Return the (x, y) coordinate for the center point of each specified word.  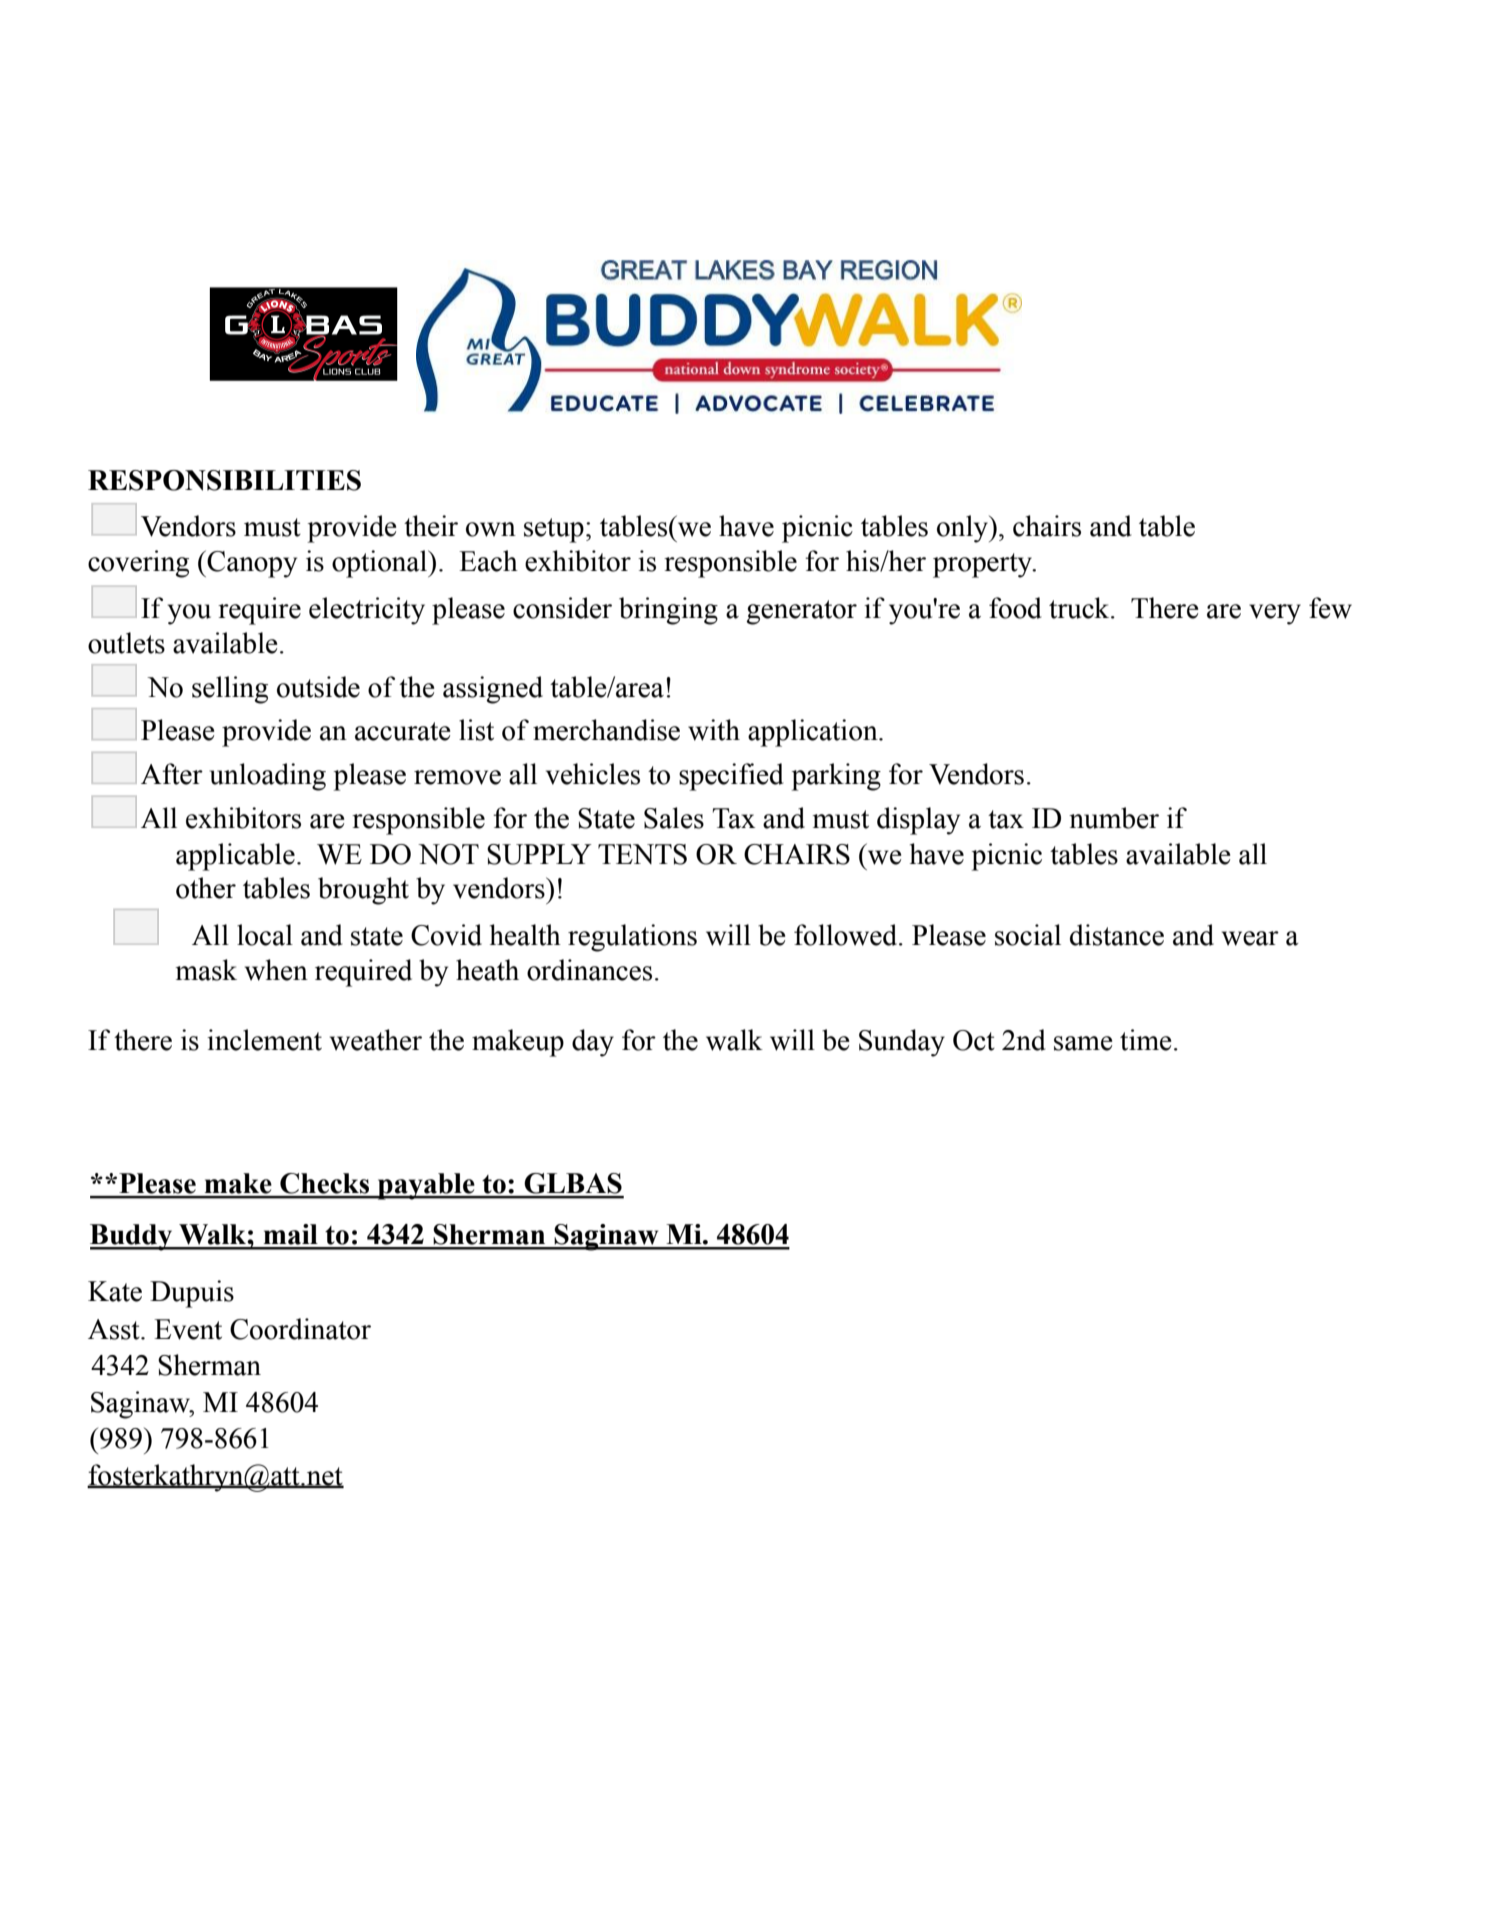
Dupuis (192, 1294)
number (1114, 818)
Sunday (902, 1043)
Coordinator (300, 1329)
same (1083, 1043)
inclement (264, 1040)
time (1145, 1040)
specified (731, 777)
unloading (268, 777)
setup (554, 530)
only (963, 529)
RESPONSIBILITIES (224, 480)
